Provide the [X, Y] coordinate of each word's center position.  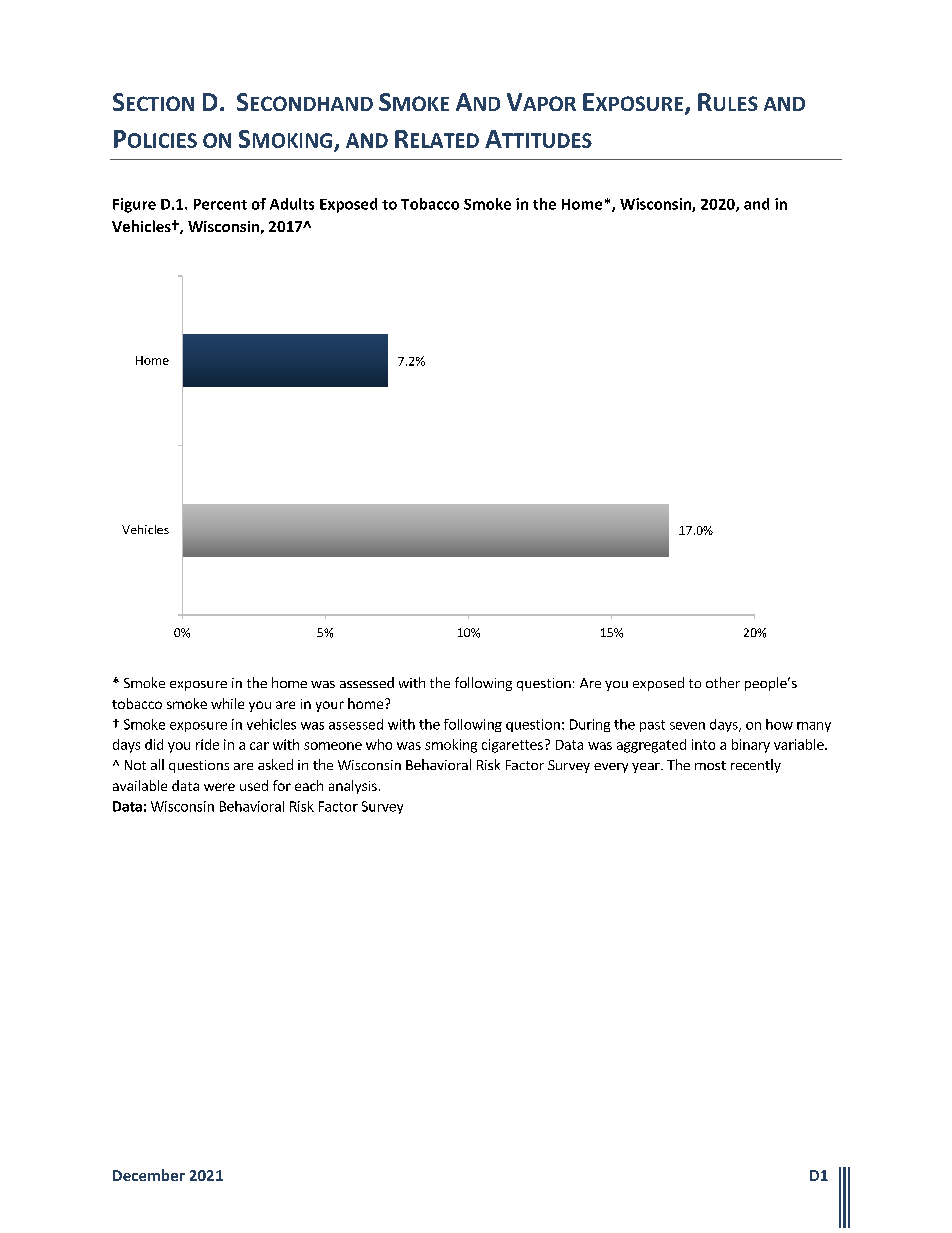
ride [207, 744]
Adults [292, 204]
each [309, 785]
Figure [134, 205]
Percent [220, 204]
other [723, 682]
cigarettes [512, 746]
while [227, 703]
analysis [353, 787]
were [219, 787]
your [330, 706]
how [779, 724]
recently [756, 766]
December [149, 1175]
